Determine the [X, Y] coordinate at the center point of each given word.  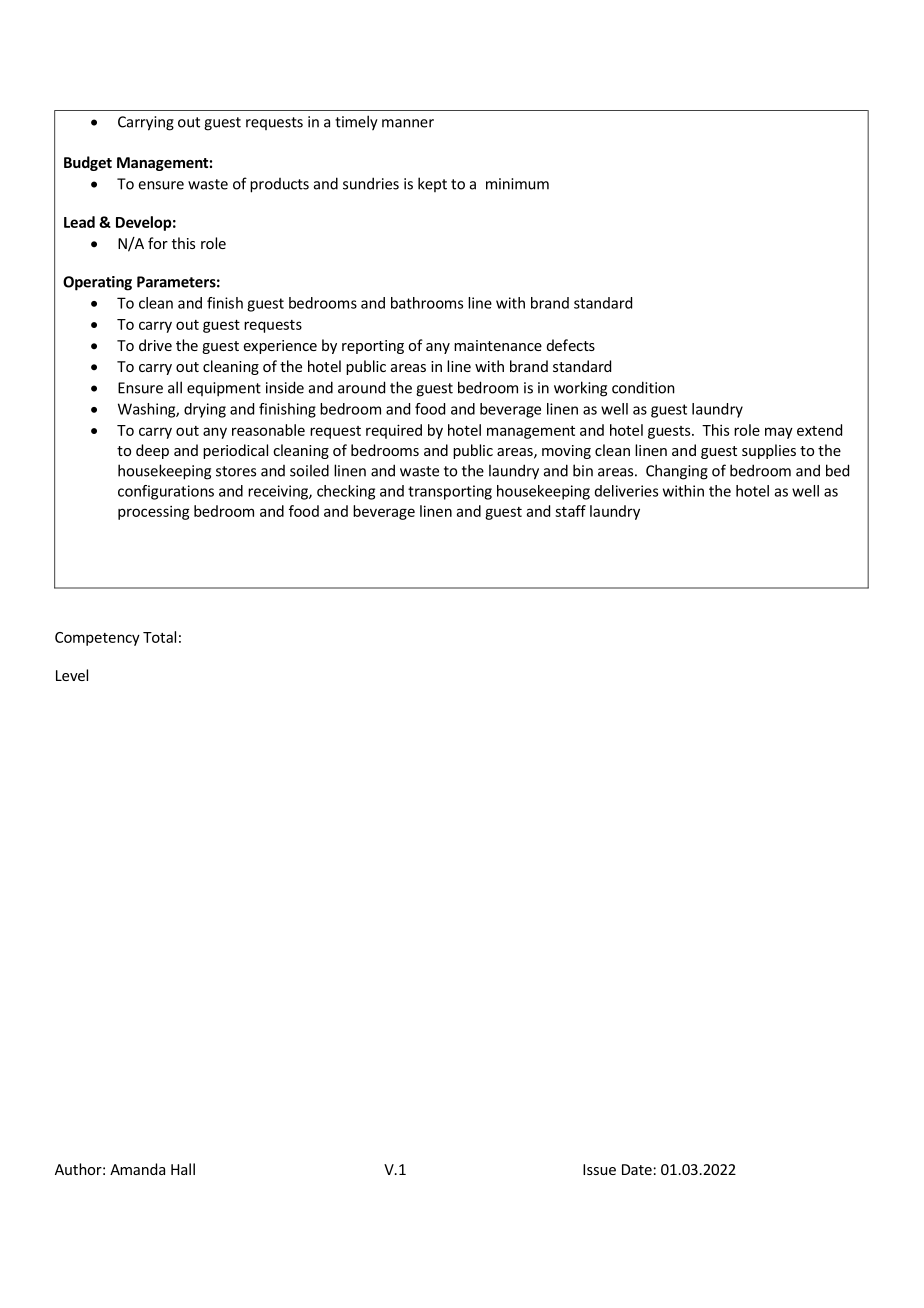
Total [159, 637]
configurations [166, 492]
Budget [88, 163]
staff [570, 511]
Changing [677, 472]
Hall [183, 1169]
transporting [450, 492]
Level [72, 675]
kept [432, 184]
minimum [517, 184]
